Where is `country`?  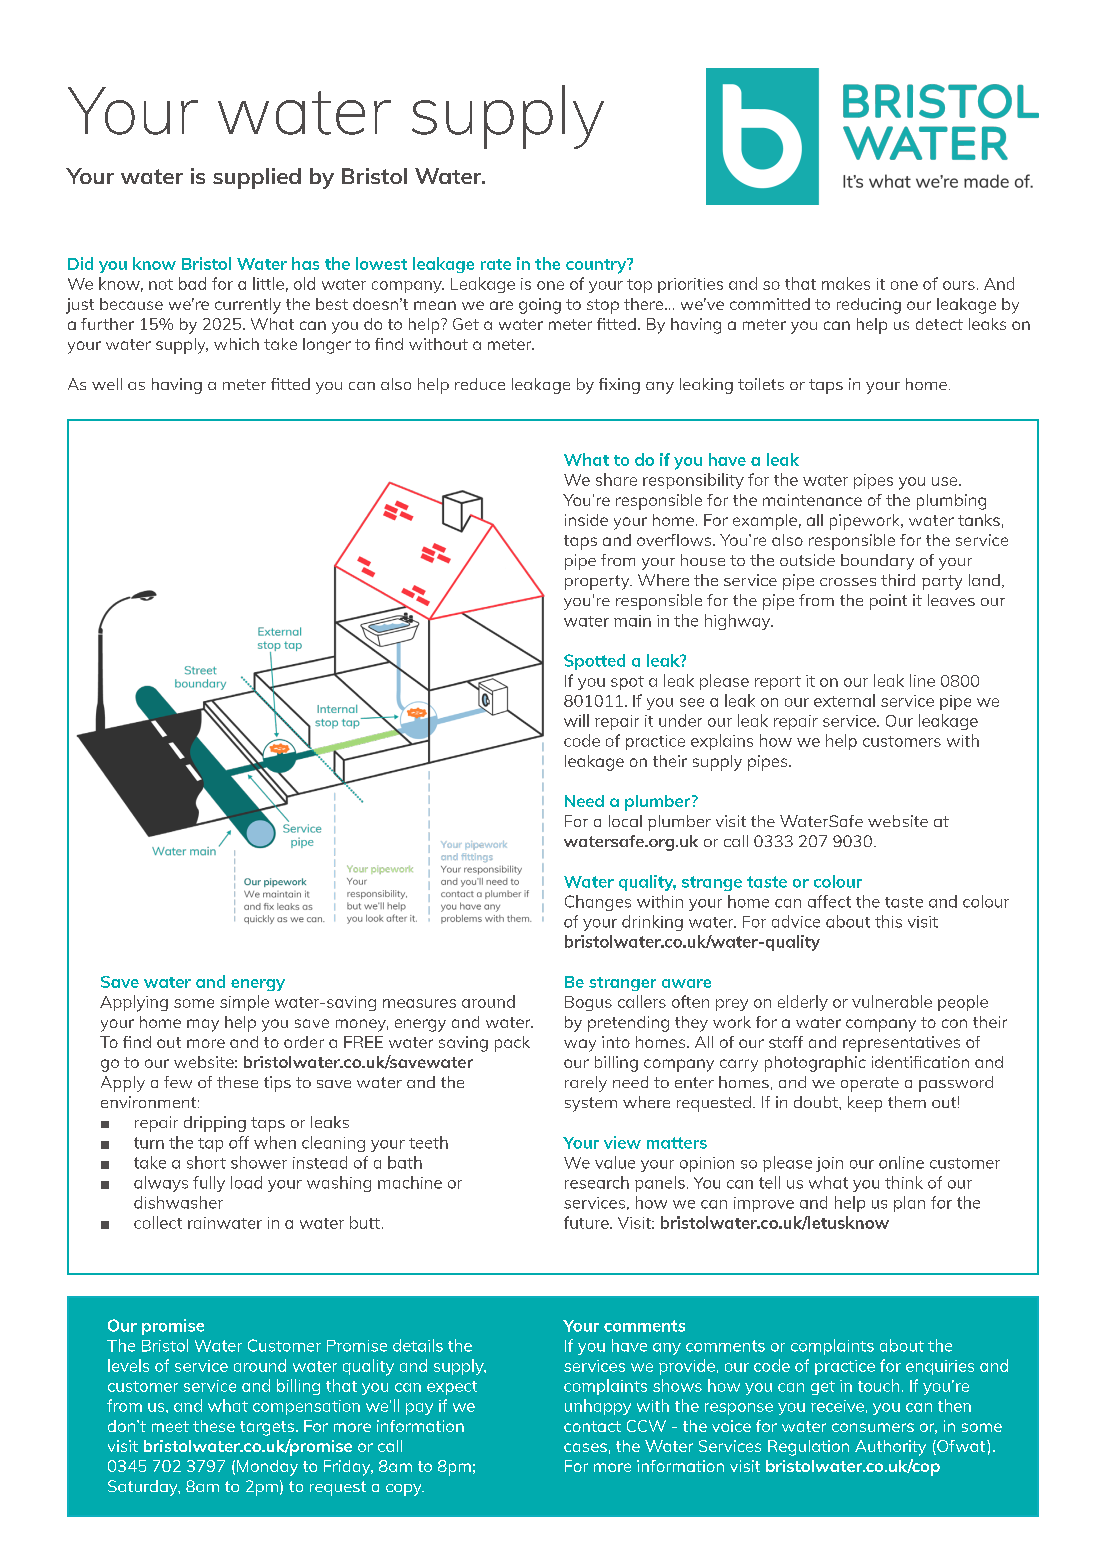 country is located at coordinates (597, 266).
